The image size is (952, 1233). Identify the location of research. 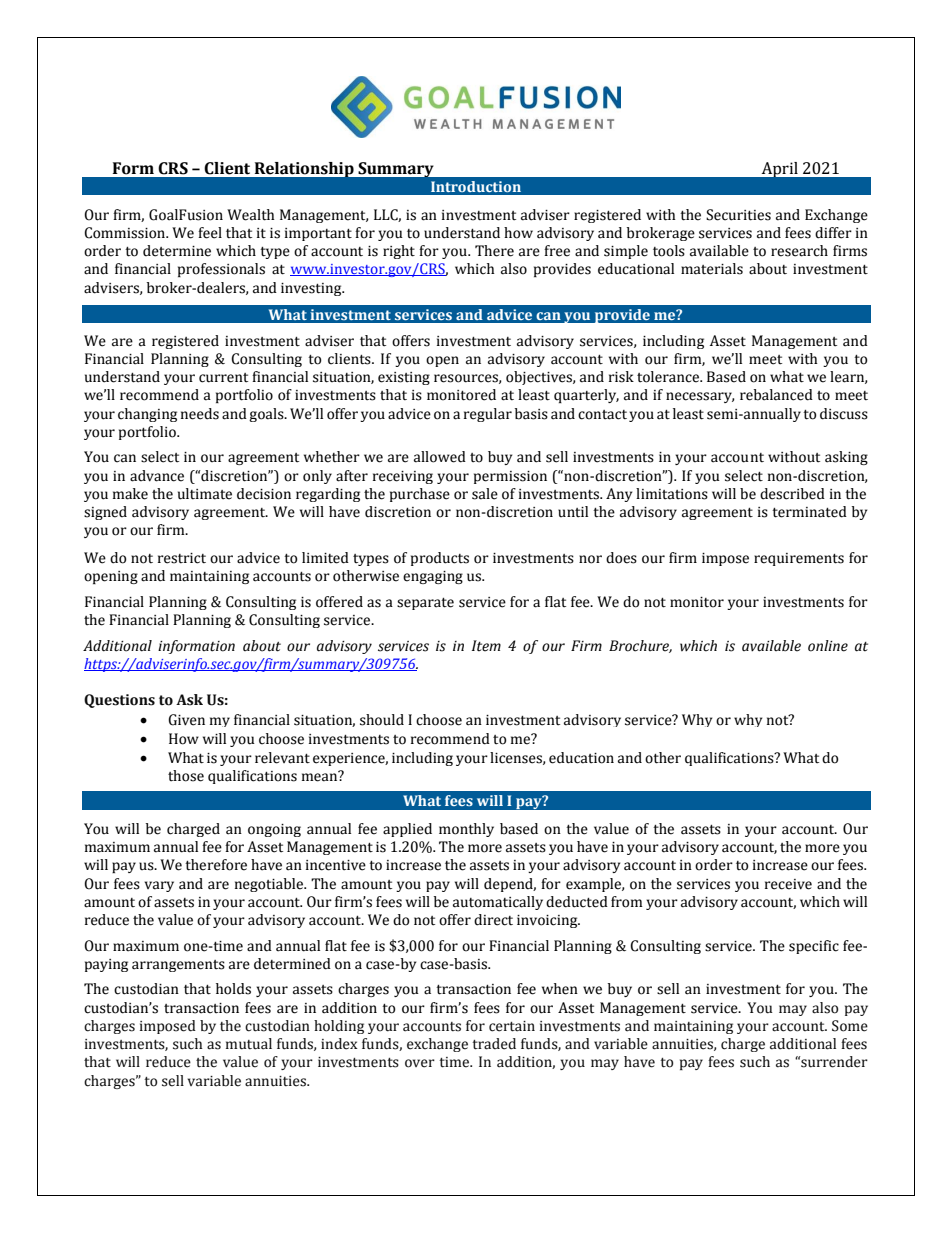
(799, 251).
